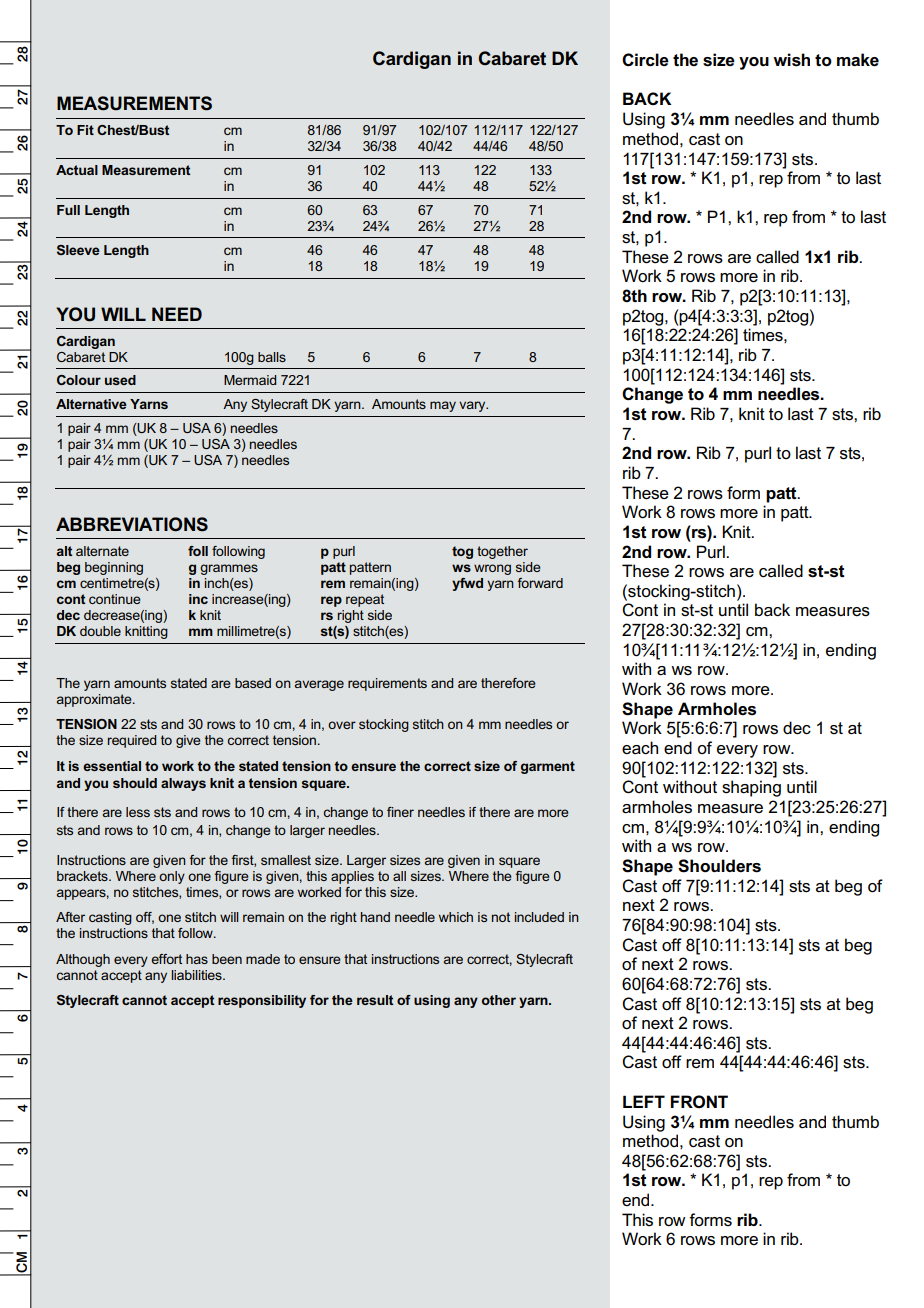 The height and width of the screenshot is (1308, 924). Describe the element at coordinates (120, 380) in the screenshot. I see `used` at that location.
